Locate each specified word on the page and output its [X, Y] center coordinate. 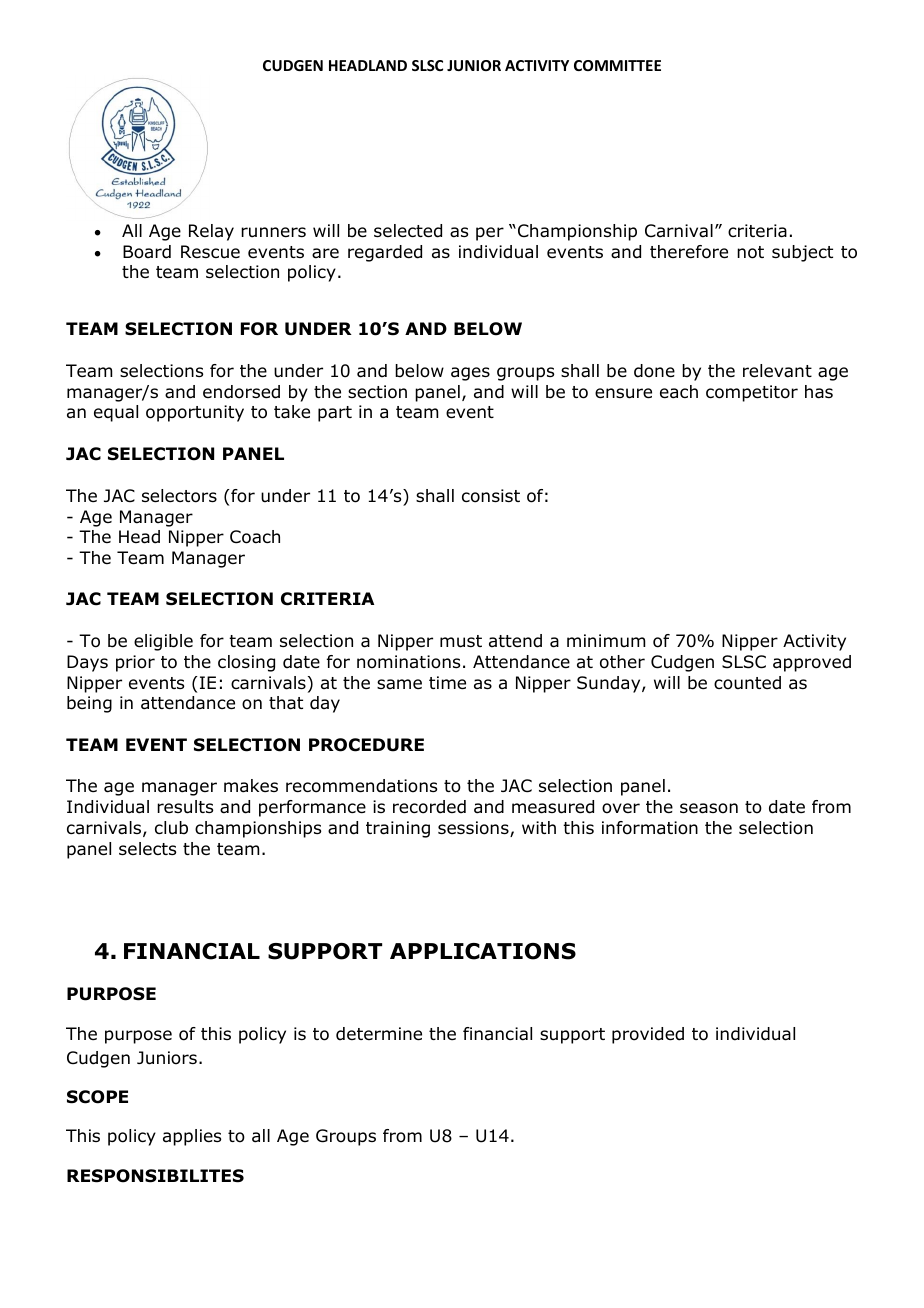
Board [147, 252]
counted [747, 683]
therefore [689, 252]
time [447, 683]
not [750, 252]
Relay [211, 232]
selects [147, 848]
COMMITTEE [617, 65]
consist [491, 496]
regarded [385, 253]
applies [192, 1137]
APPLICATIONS [483, 951]
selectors [179, 496]
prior [135, 663]
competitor [752, 393]
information [650, 828]
